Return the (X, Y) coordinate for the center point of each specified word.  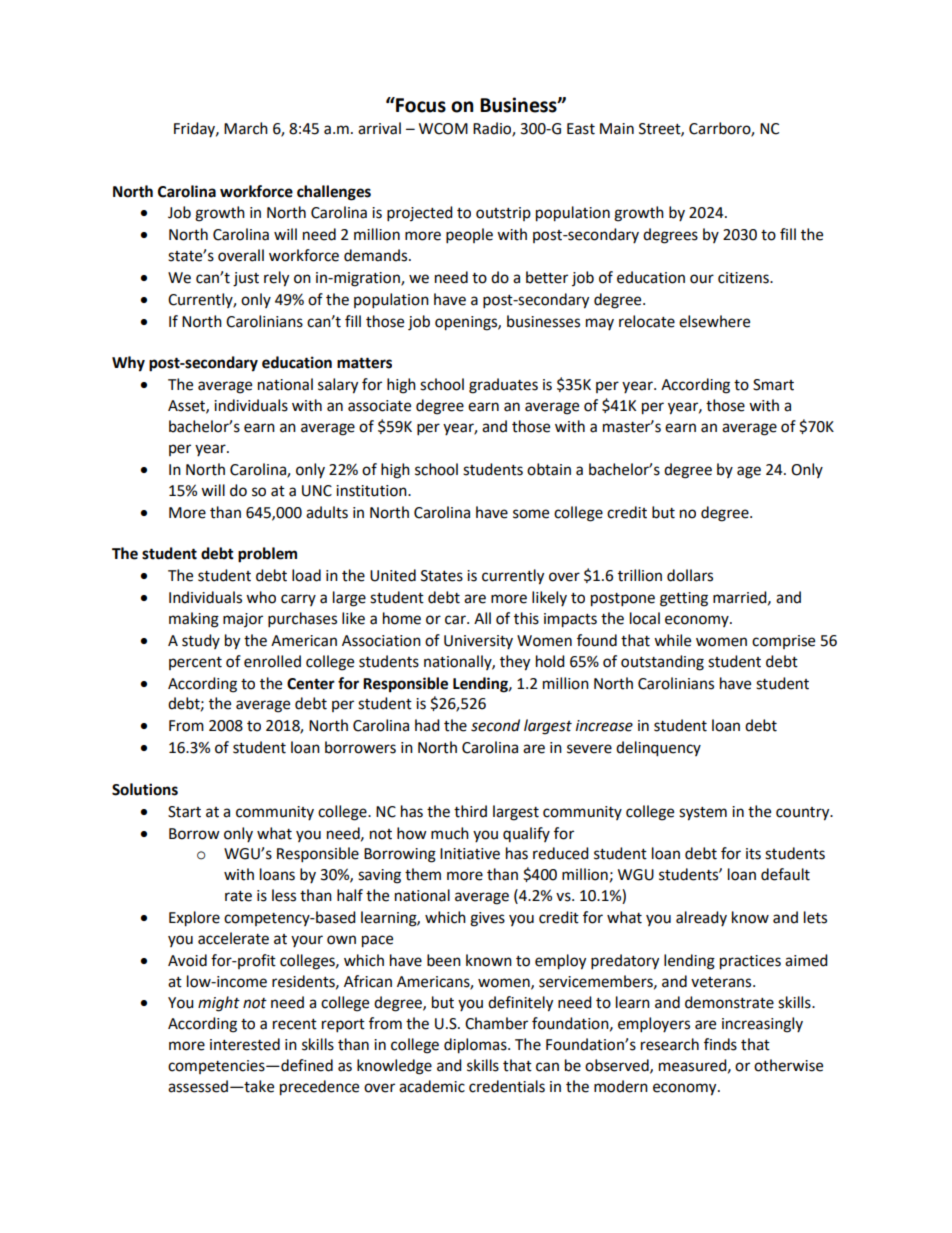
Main (617, 129)
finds (720, 1044)
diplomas (476, 1046)
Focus (420, 105)
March (246, 128)
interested (245, 1044)
